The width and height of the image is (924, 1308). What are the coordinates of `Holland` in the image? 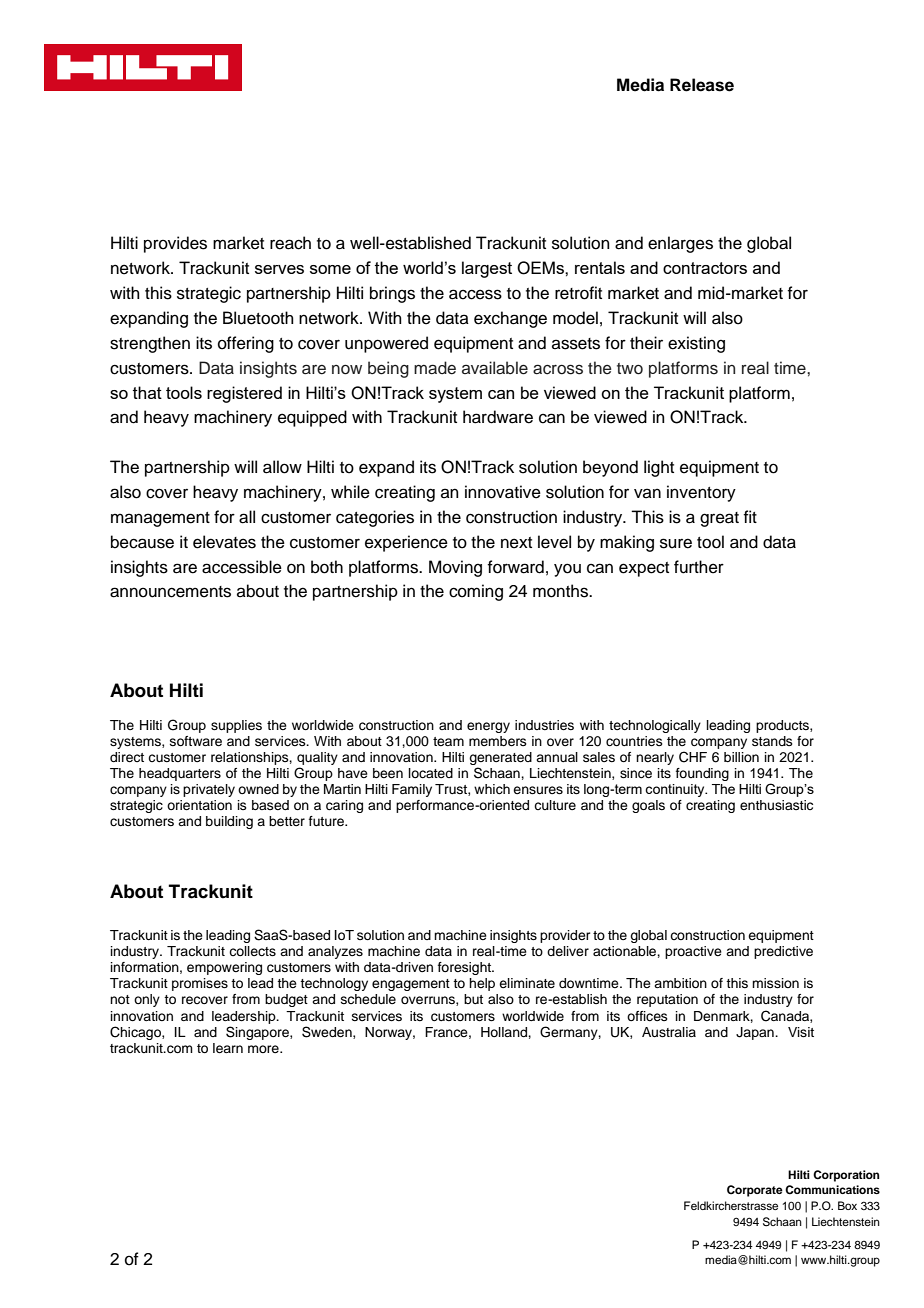 It's located at (505, 1032).
